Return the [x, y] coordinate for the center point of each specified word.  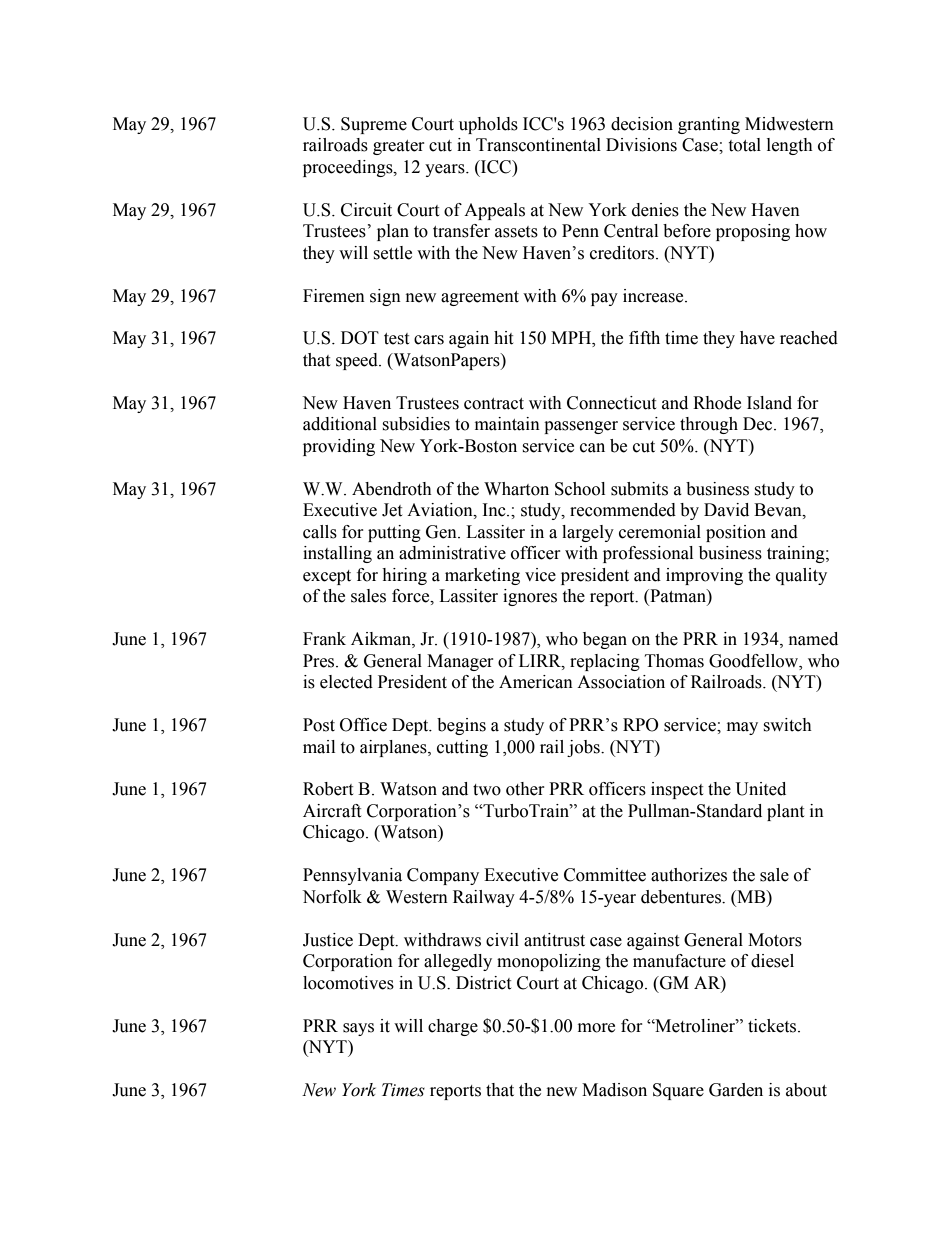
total [744, 145]
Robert [328, 789]
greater [399, 147]
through [709, 425]
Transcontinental [538, 145]
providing [339, 447]
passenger [581, 427]
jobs [584, 748]
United [761, 789]
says [358, 1029]
